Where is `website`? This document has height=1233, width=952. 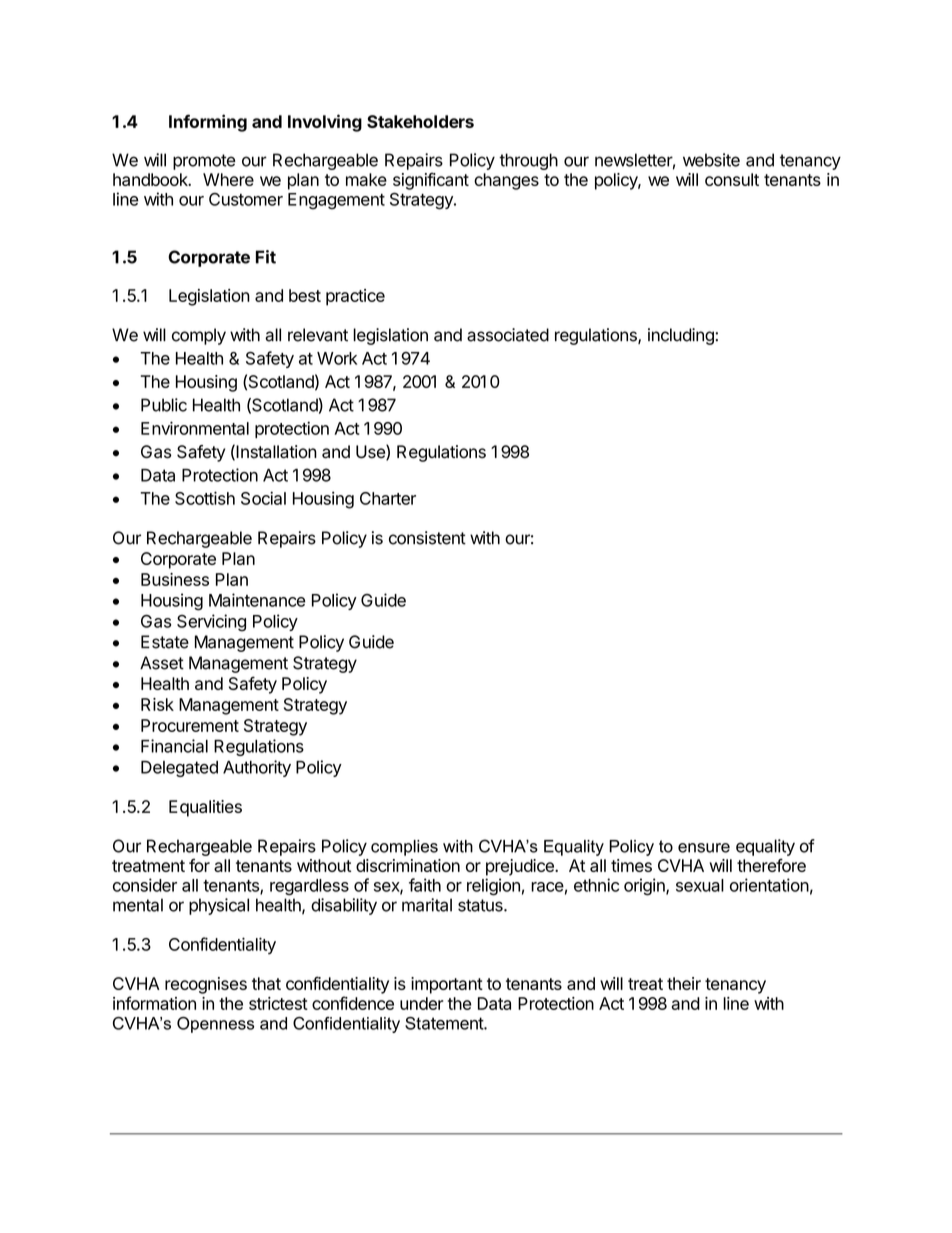 website is located at coordinates (711, 160).
